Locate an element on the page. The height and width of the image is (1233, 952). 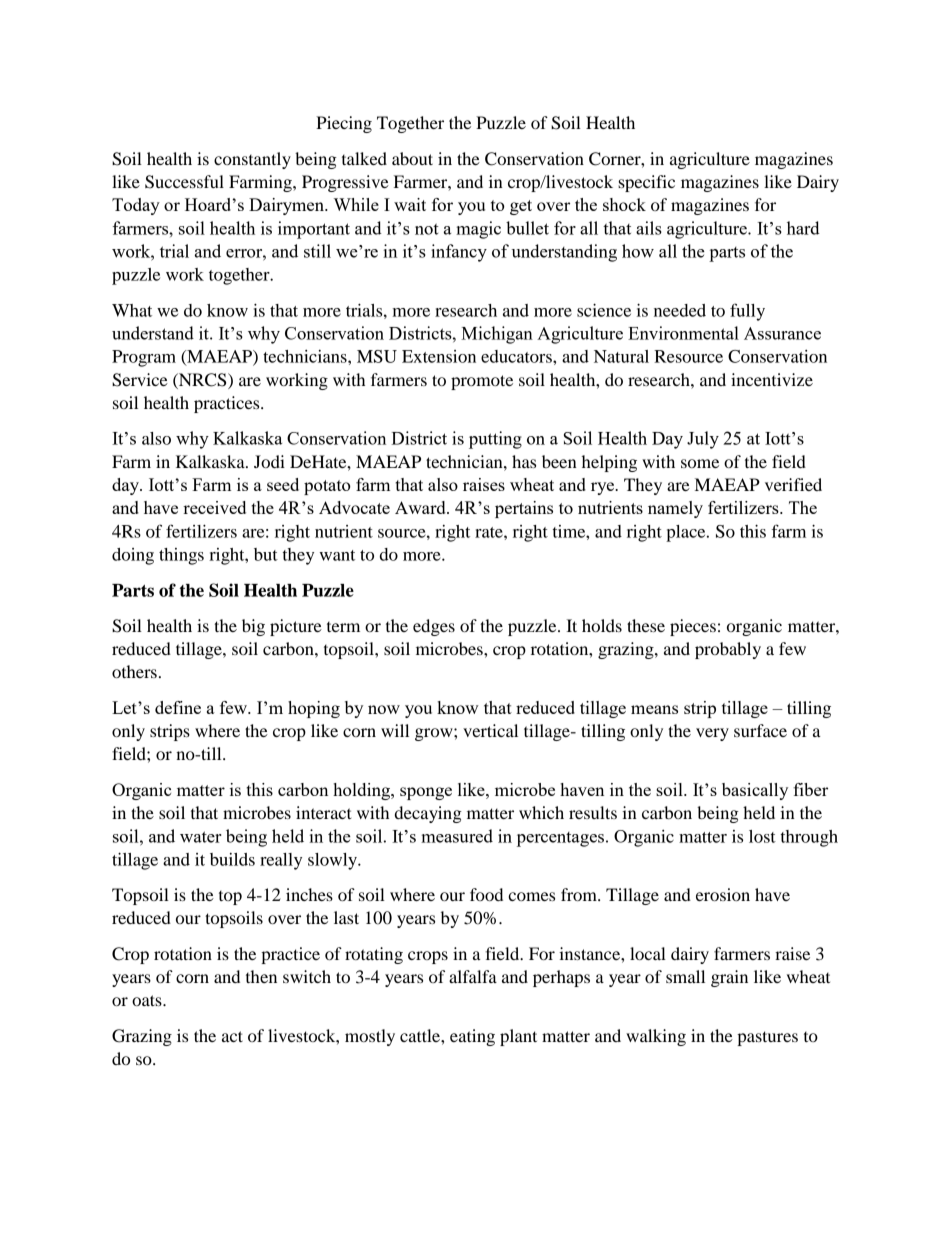
oats is located at coordinates (148, 1000).
